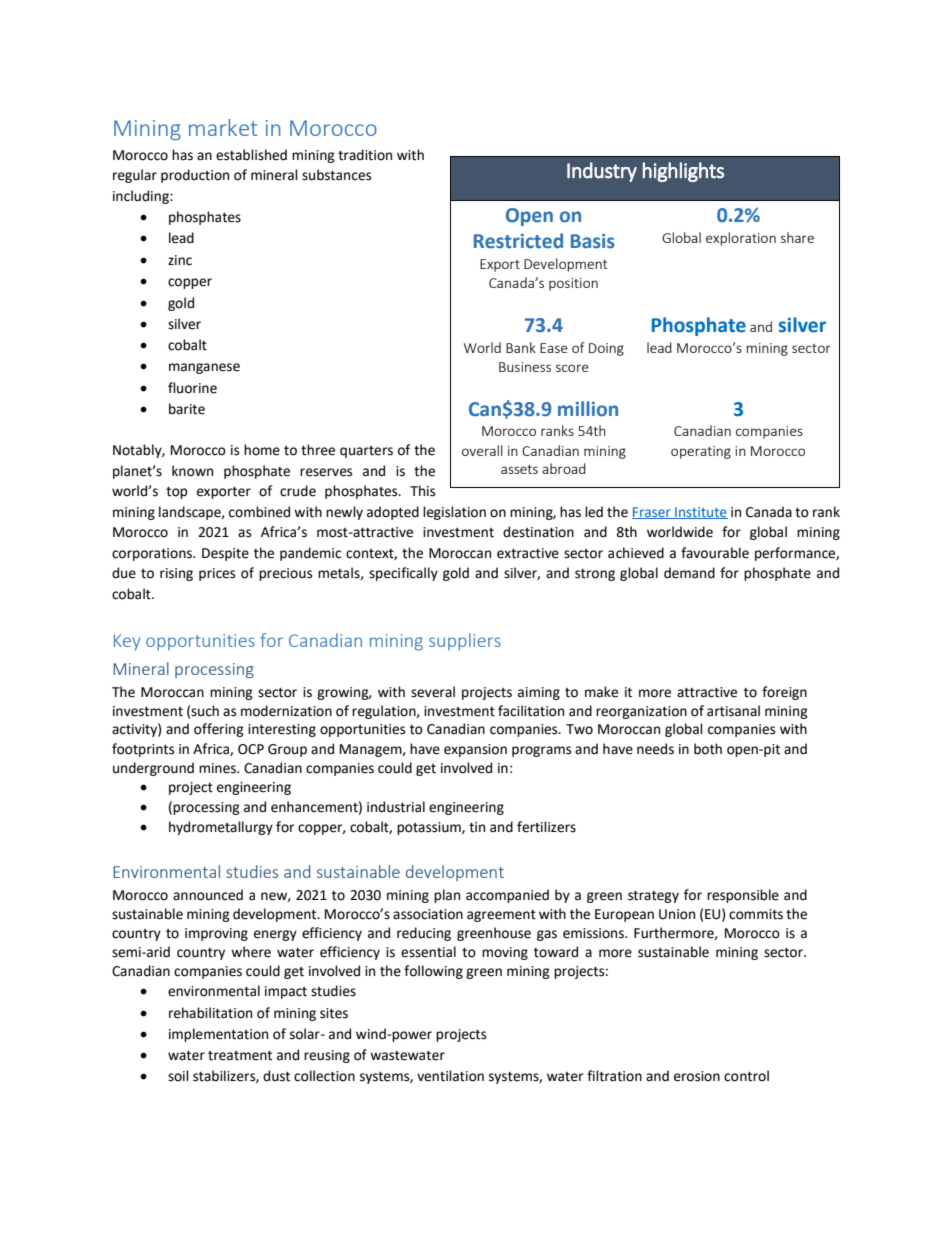  Describe the element at coordinates (204, 368) in the screenshot. I see `manganese` at that location.
